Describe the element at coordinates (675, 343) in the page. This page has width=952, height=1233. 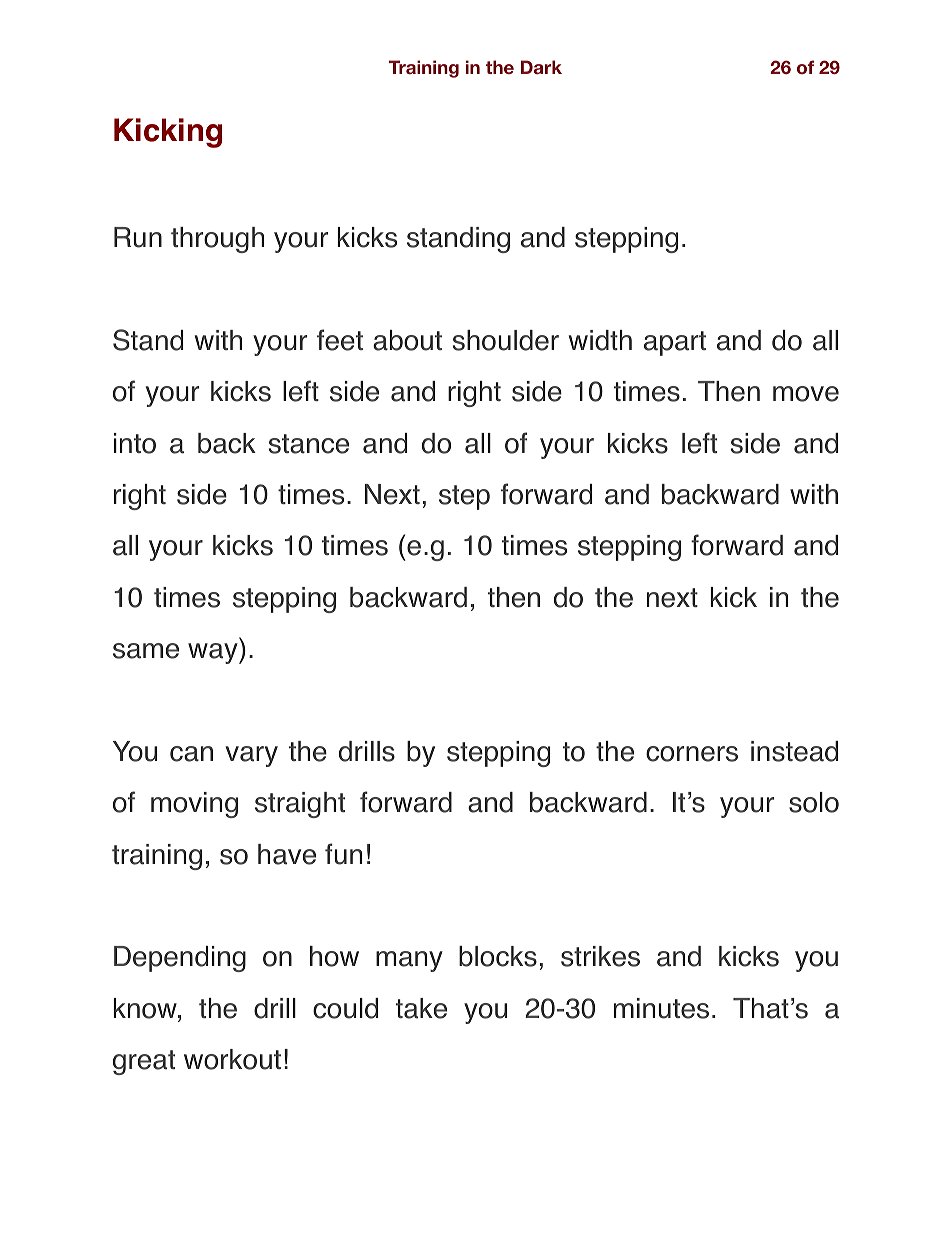
I see `apart` at that location.
